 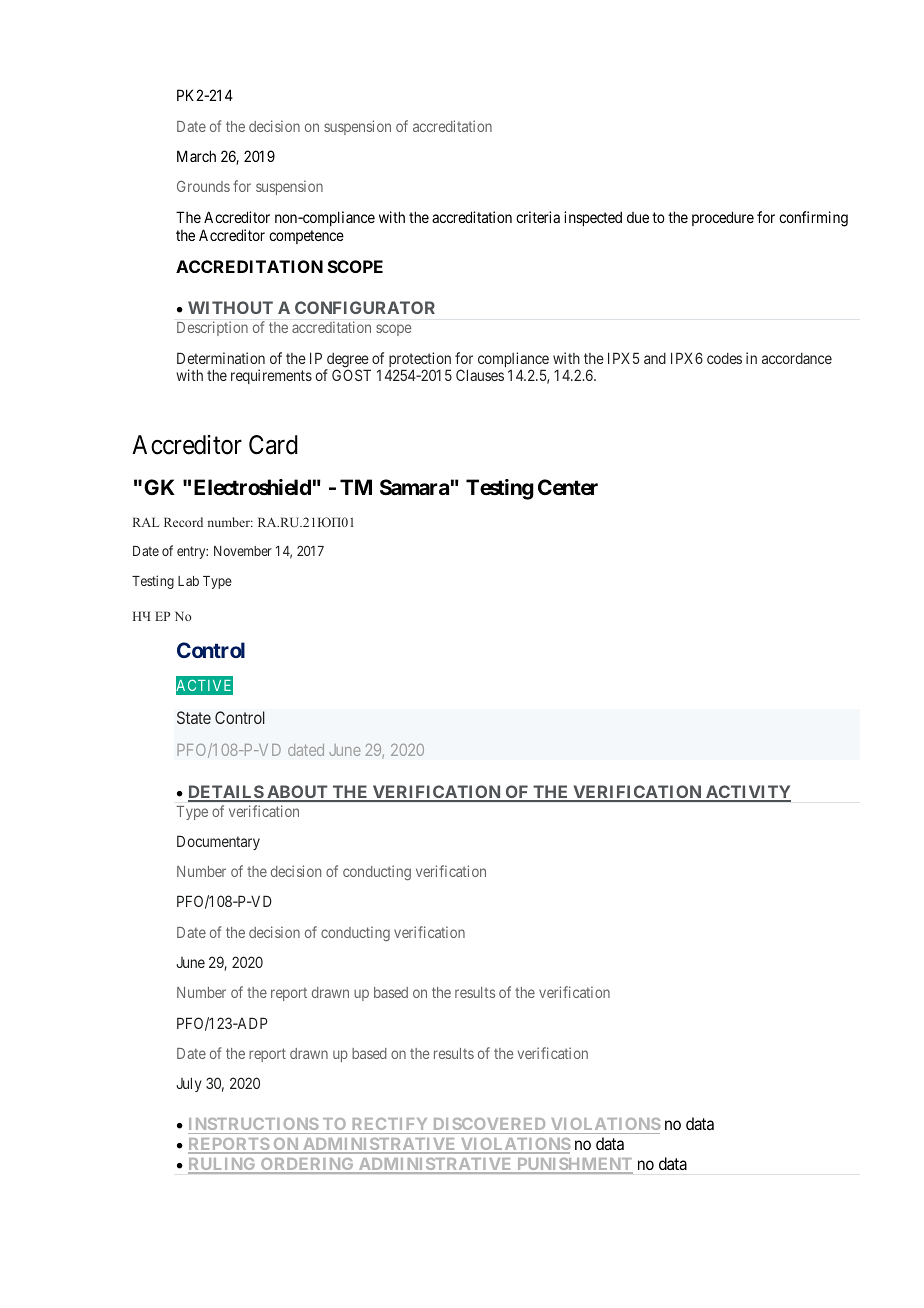 I want to click on procedure, so click(x=723, y=218).
